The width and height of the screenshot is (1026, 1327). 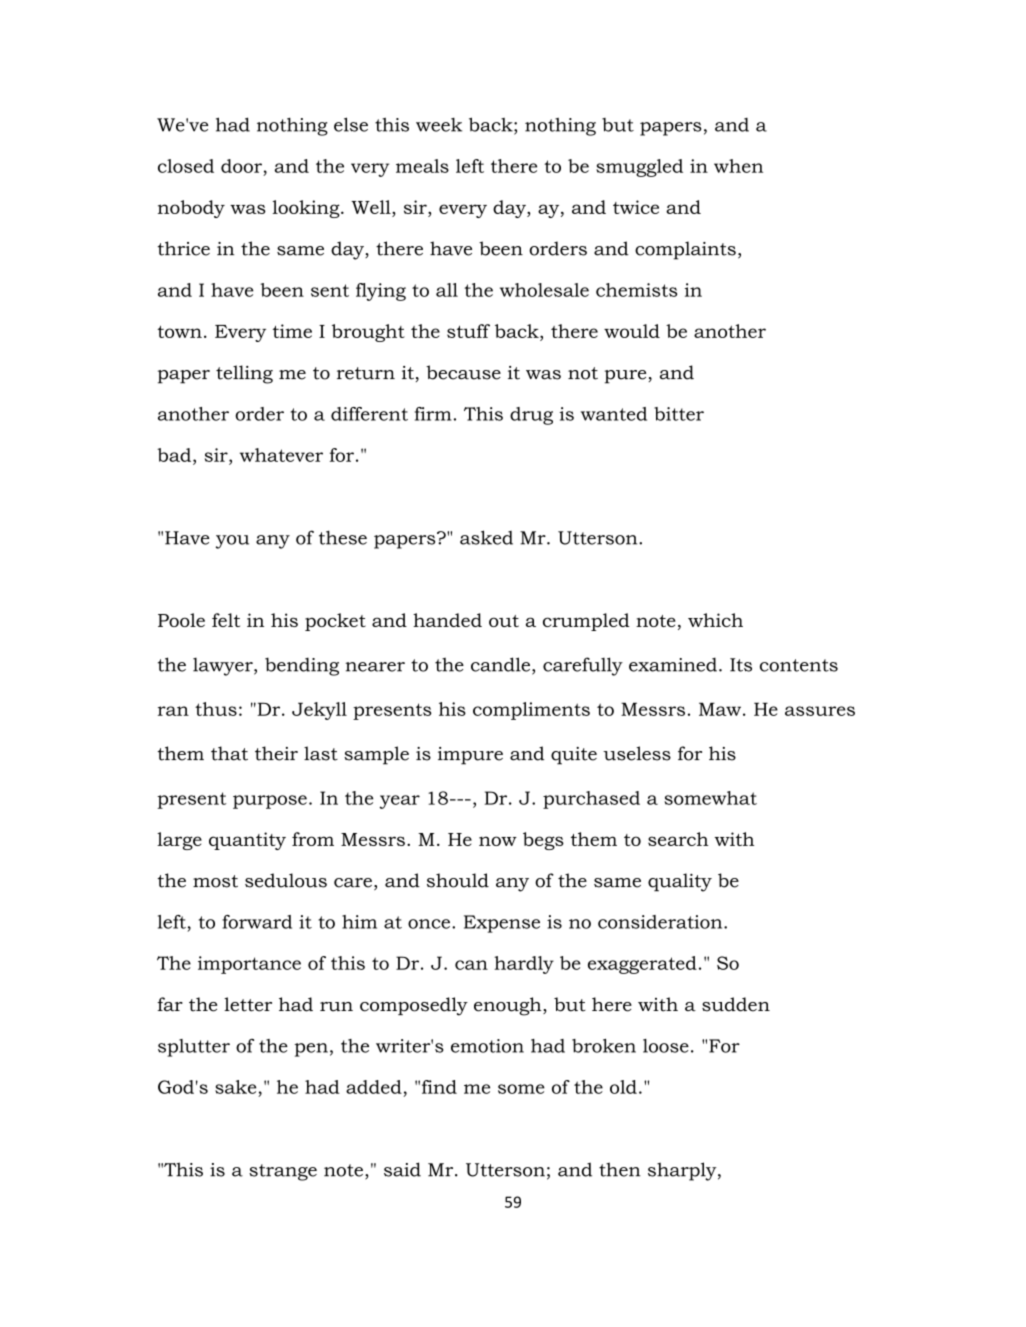 What do you see at coordinates (502, 924) in the screenshot?
I see `Expense` at bounding box center [502, 924].
